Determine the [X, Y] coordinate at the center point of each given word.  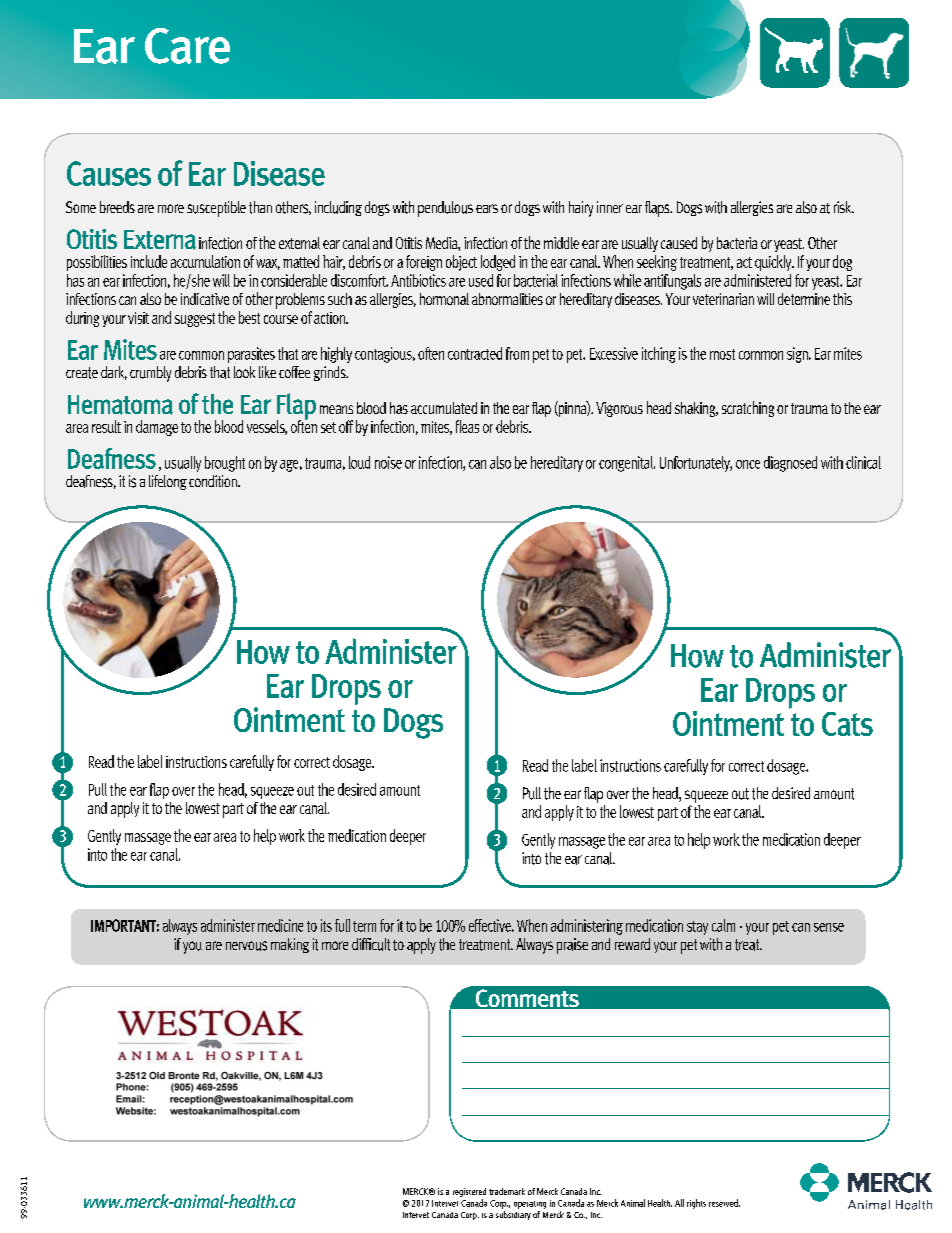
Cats [847, 724]
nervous [246, 946]
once [748, 464]
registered [469, 1192]
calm [723, 925]
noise [388, 462]
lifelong [168, 482]
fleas [467, 426]
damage [157, 428]
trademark [507, 1191]
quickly [774, 263]
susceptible [216, 209]
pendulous [445, 209]
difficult [371, 944]
